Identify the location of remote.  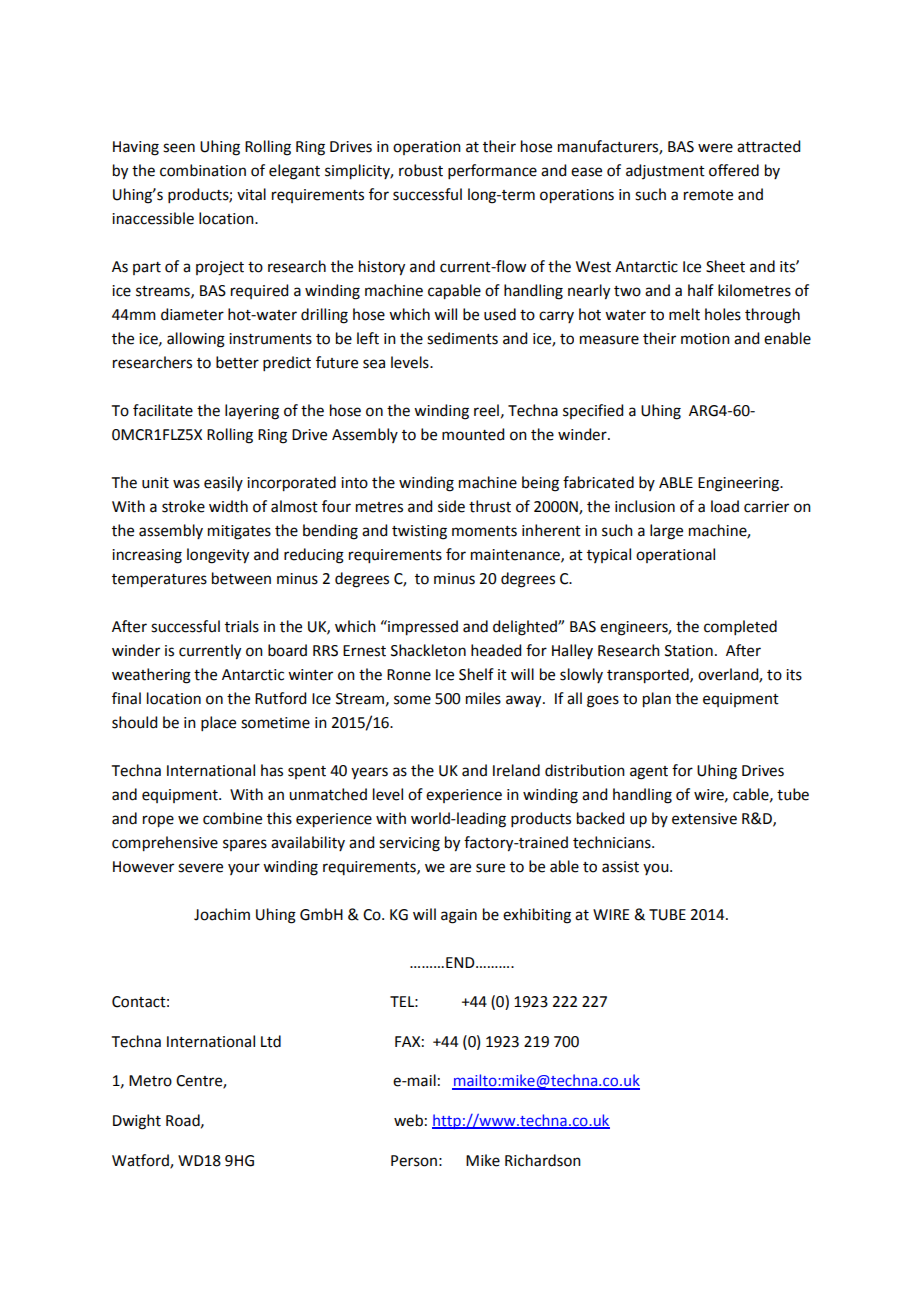
(708, 195).
